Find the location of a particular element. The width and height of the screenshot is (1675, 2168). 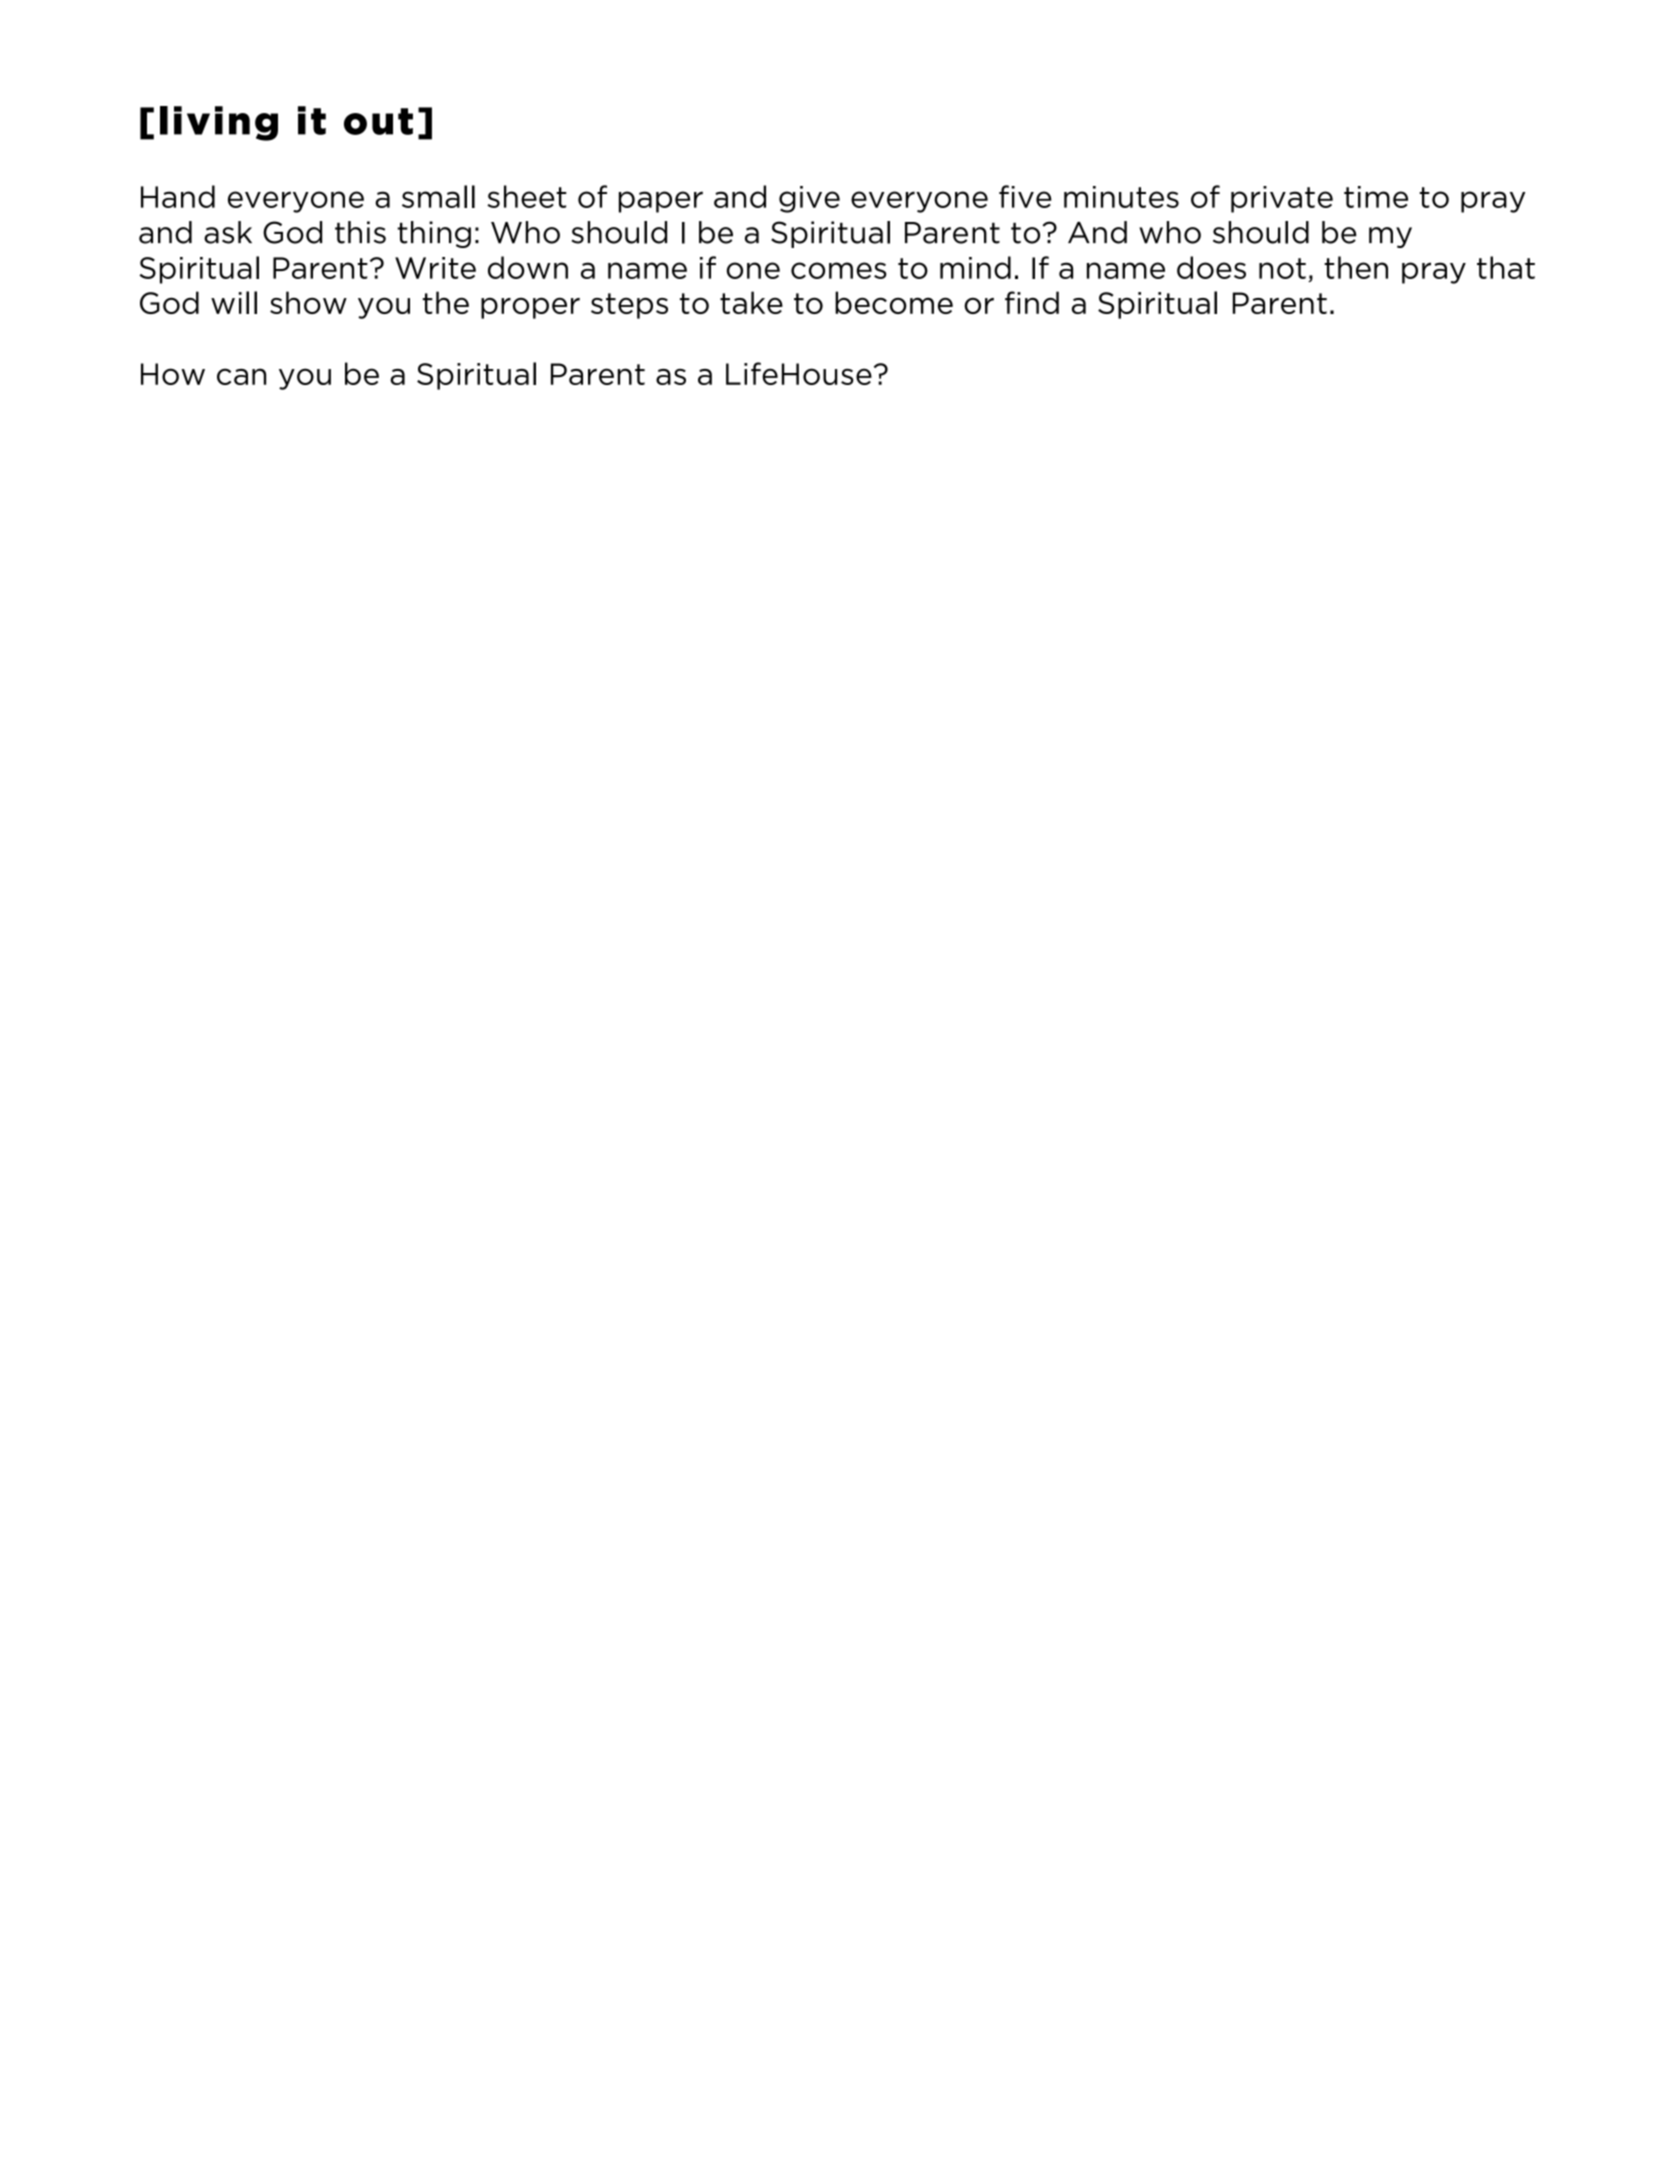

time is located at coordinates (1376, 197).
